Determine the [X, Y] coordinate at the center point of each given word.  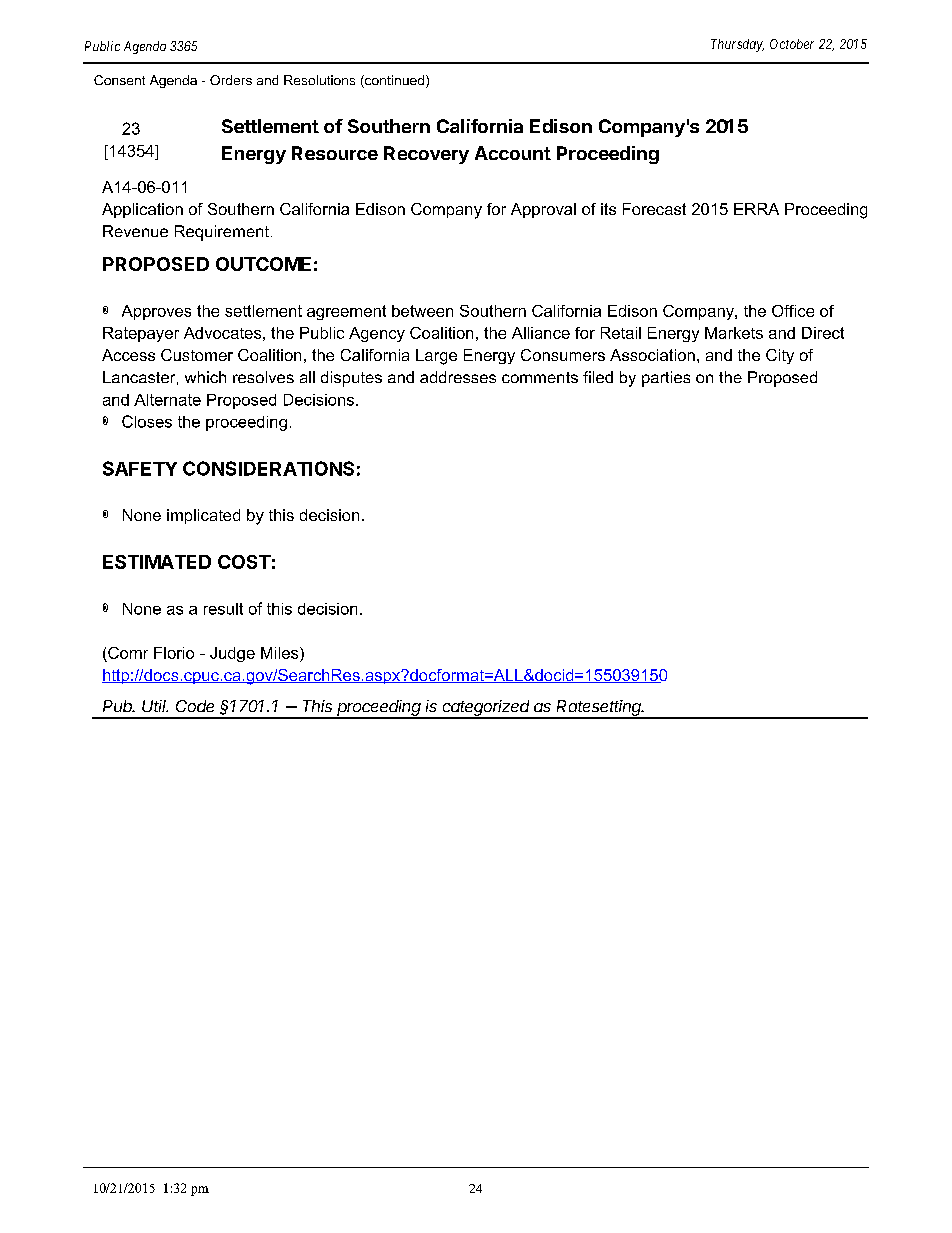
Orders [231, 80]
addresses [458, 377]
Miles [281, 653]
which [205, 377]
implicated [203, 516]
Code [195, 706]
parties [666, 379]
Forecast [654, 209]
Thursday [737, 45]
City [780, 356]
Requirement [223, 233]
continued [393, 81]
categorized [487, 709]
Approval [543, 210]
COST [244, 562]
